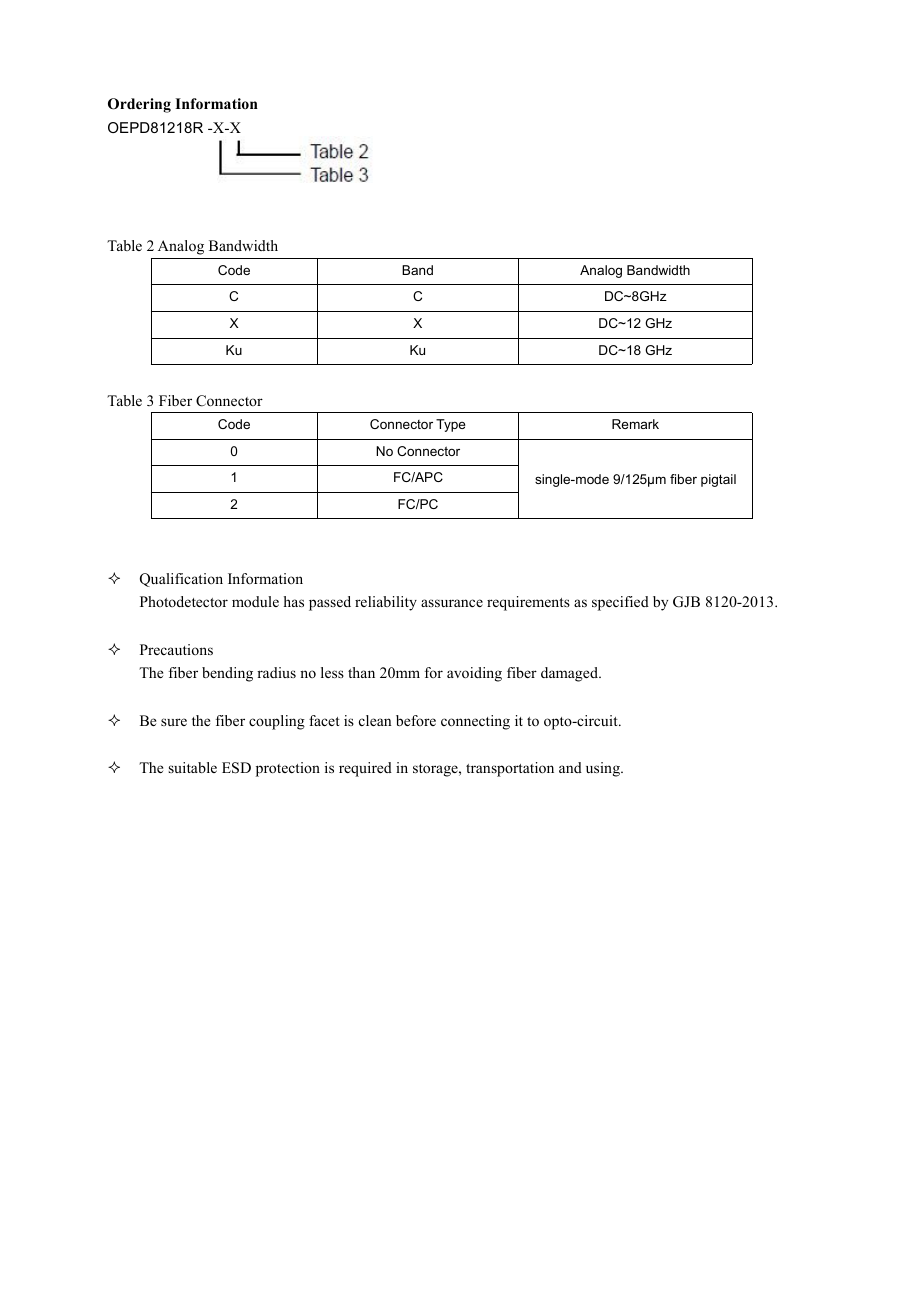 This page has width=903, height=1316. Describe the element at coordinates (635, 424) in the page. I see `Remark` at that location.
